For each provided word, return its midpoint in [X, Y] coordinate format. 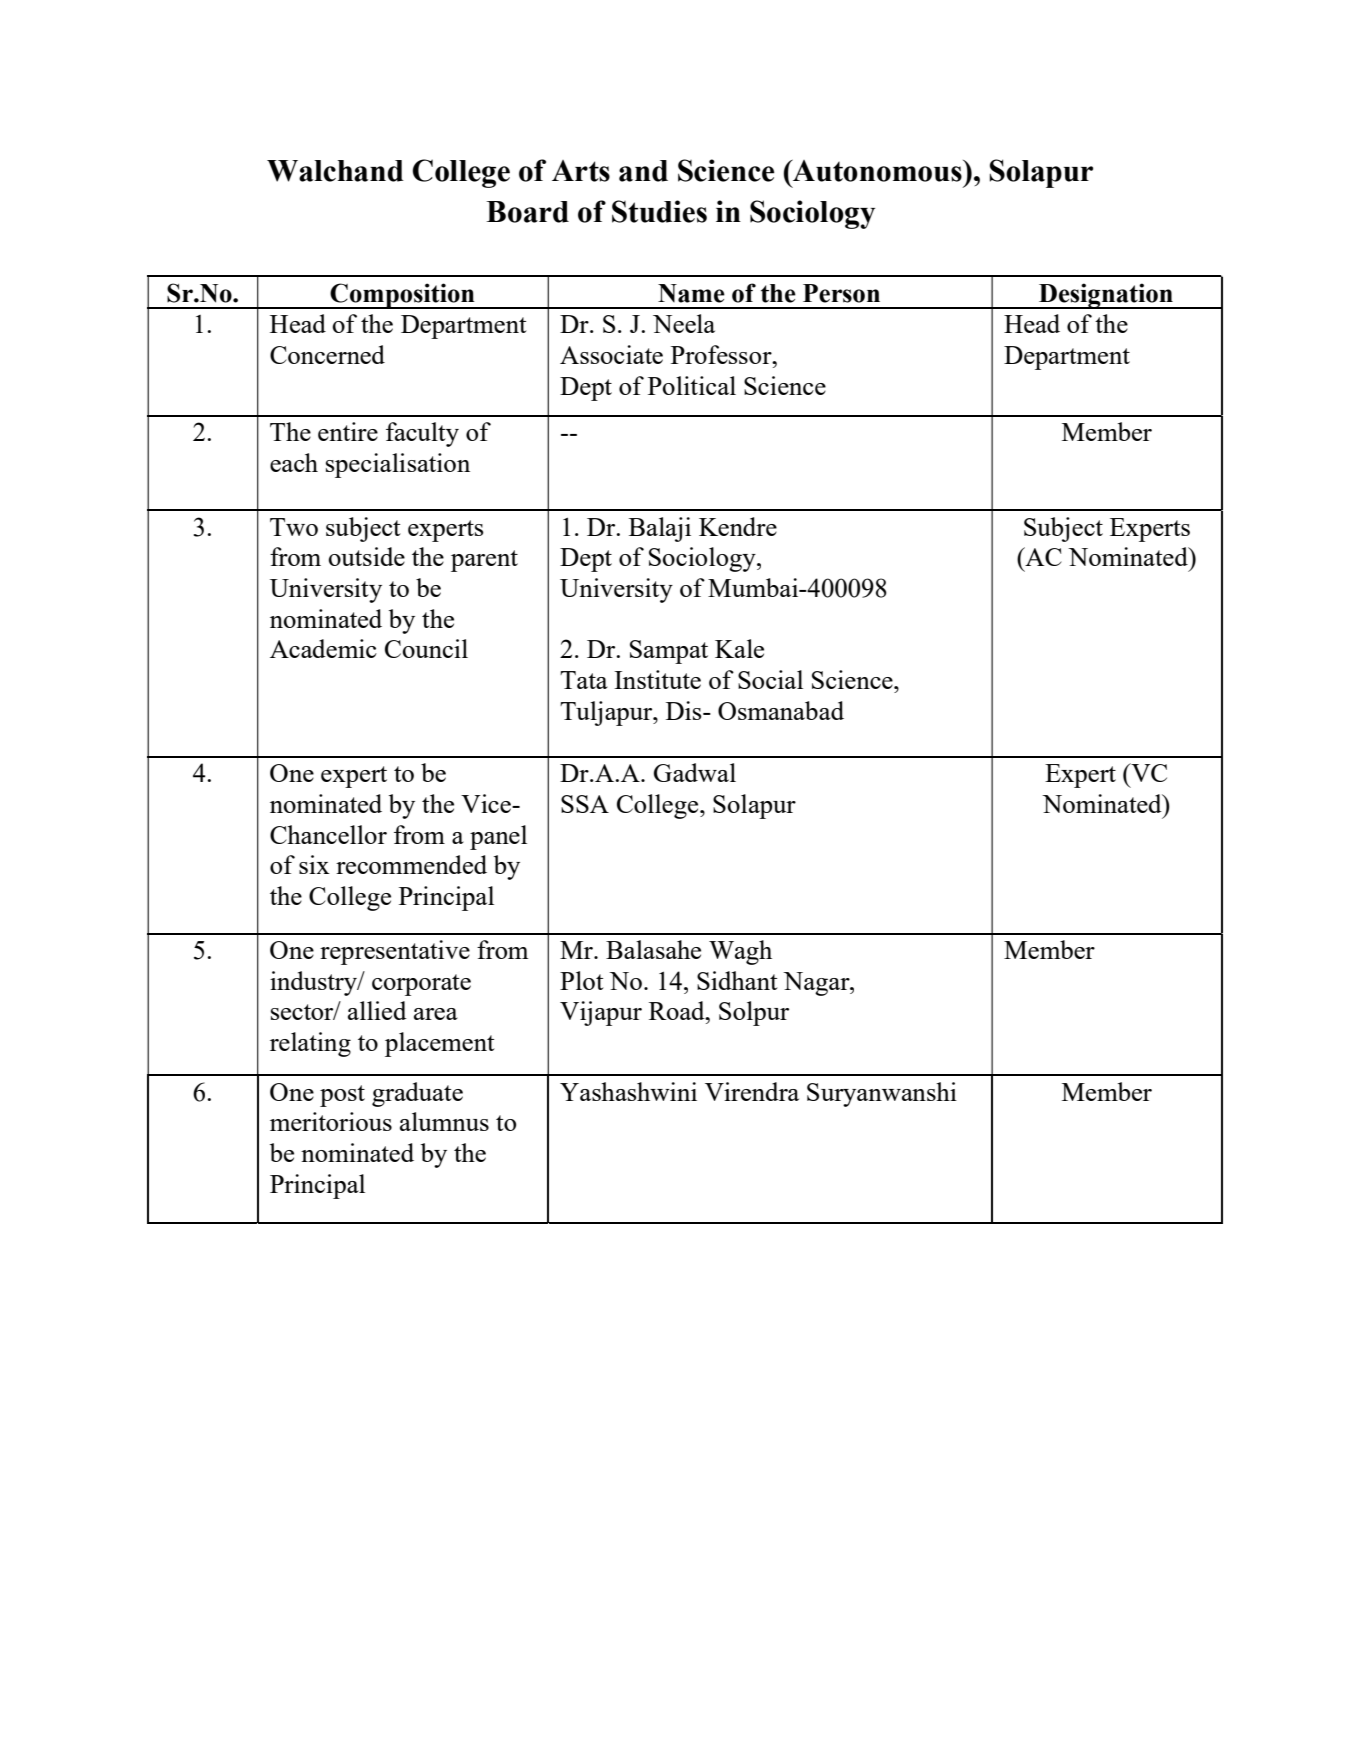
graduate [417, 1094]
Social [770, 679]
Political [692, 385]
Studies [659, 211]
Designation [1106, 296]
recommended [411, 864]
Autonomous [877, 171]
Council [426, 648]
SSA [585, 804]
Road [678, 1010]
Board [527, 212]
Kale [739, 648]
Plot [582, 980]
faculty [422, 434]
